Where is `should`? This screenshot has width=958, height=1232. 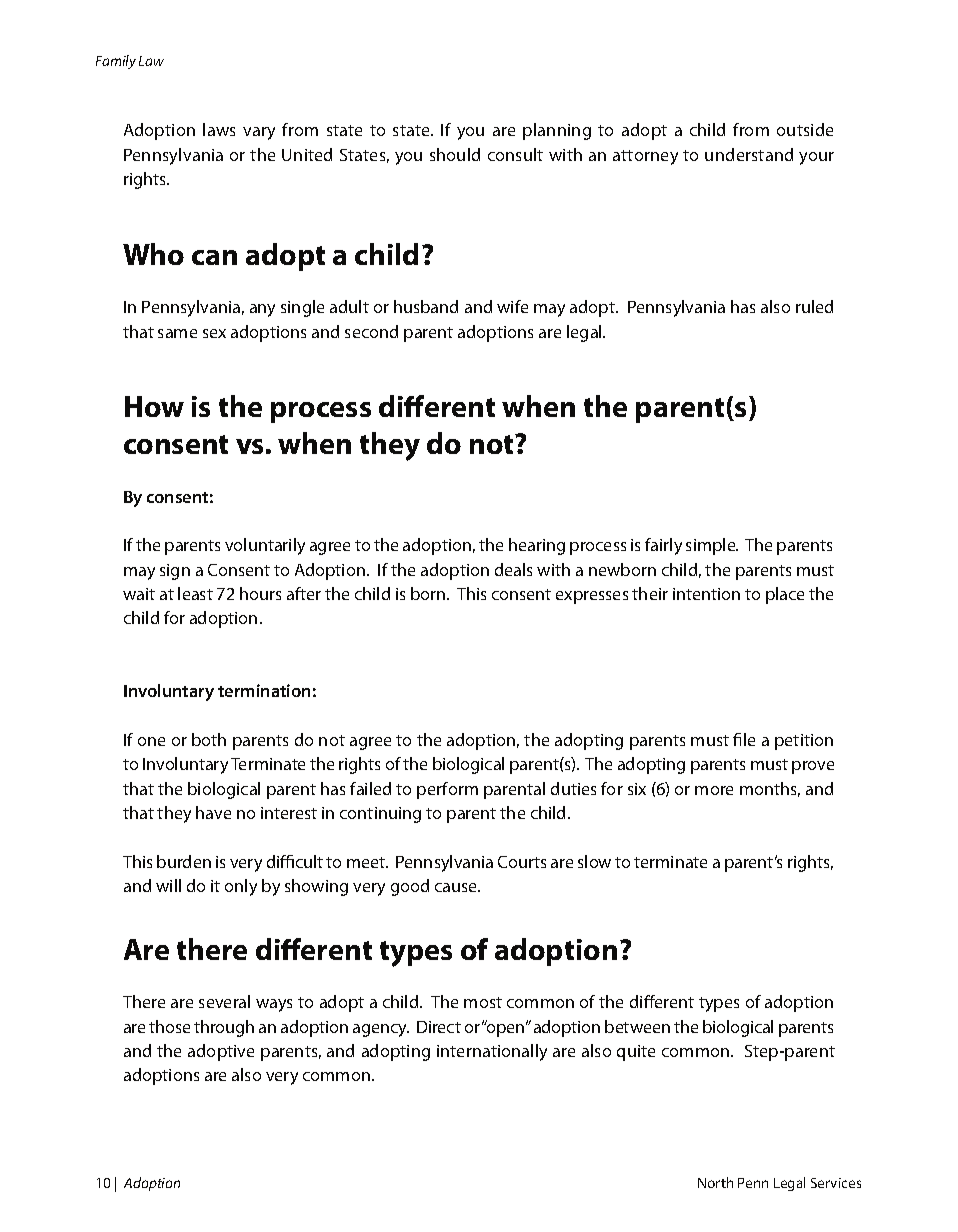
should is located at coordinates (455, 154).
